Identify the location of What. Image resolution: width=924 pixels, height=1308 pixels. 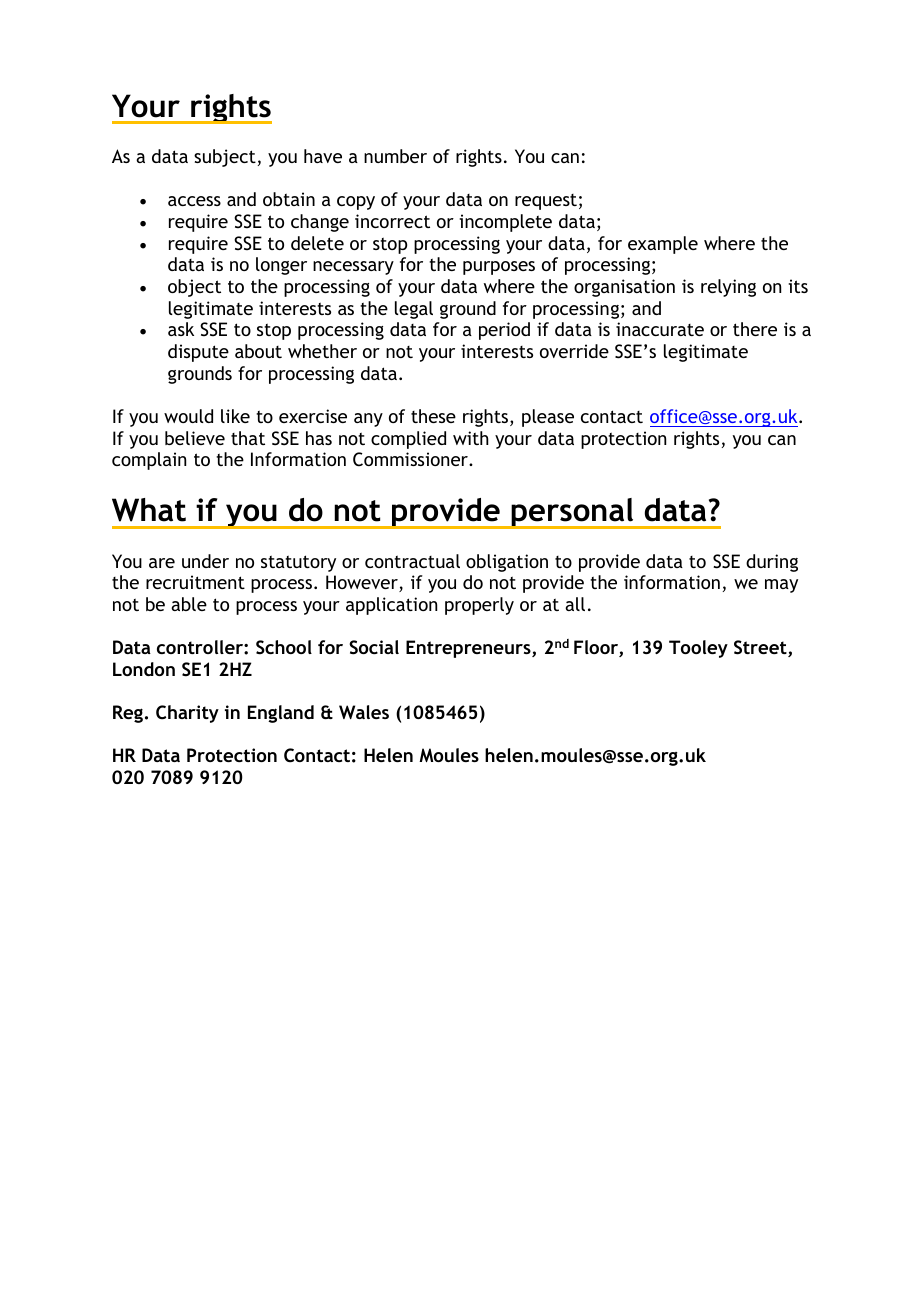
(149, 510).
